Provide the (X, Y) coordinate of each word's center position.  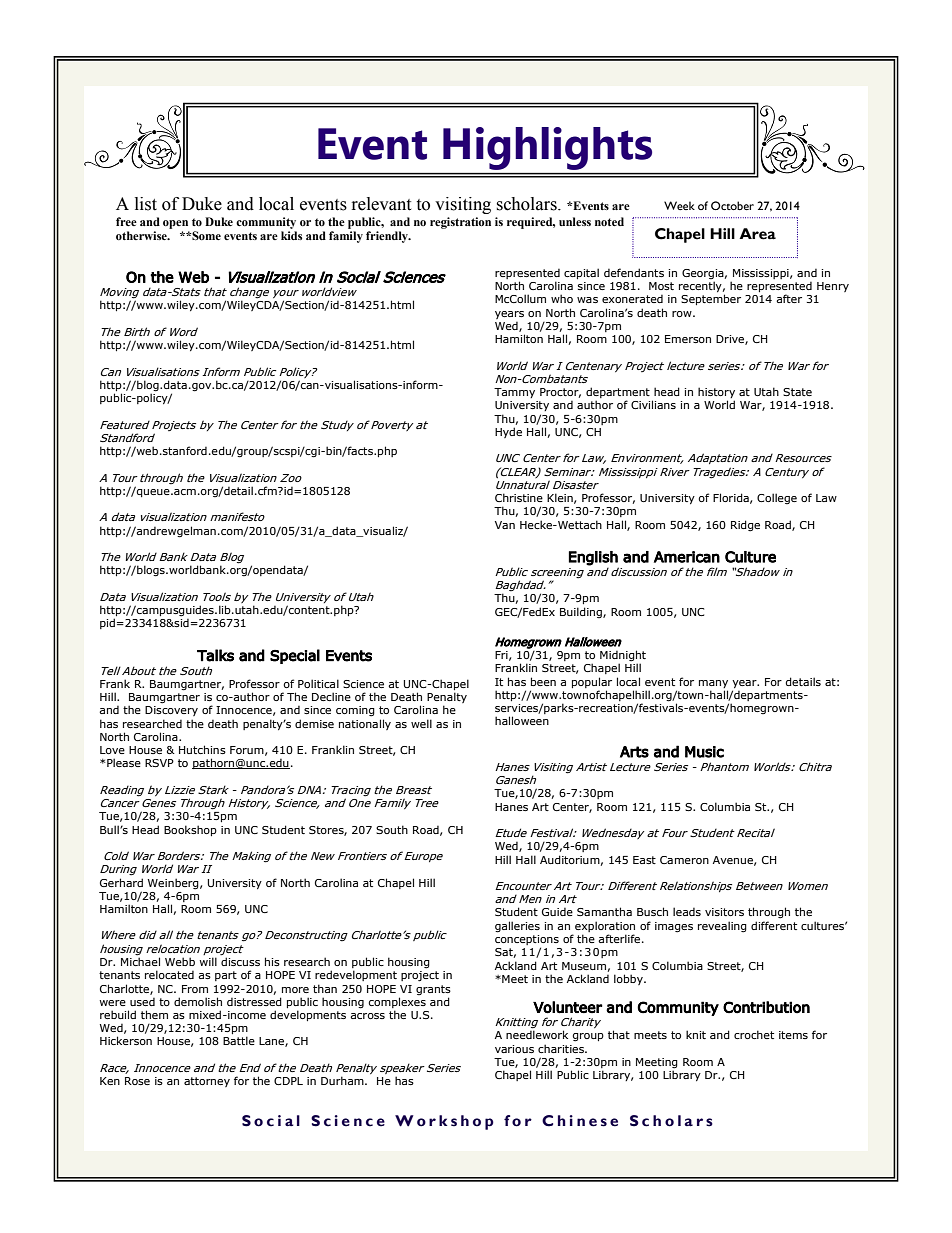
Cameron (684, 860)
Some (205, 235)
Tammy (514, 393)
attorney (207, 1082)
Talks (215, 655)
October (732, 205)
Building (582, 612)
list (146, 204)
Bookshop (190, 830)
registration (460, 223)
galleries (517, 927)
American (687, 557)
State (797, 392)
